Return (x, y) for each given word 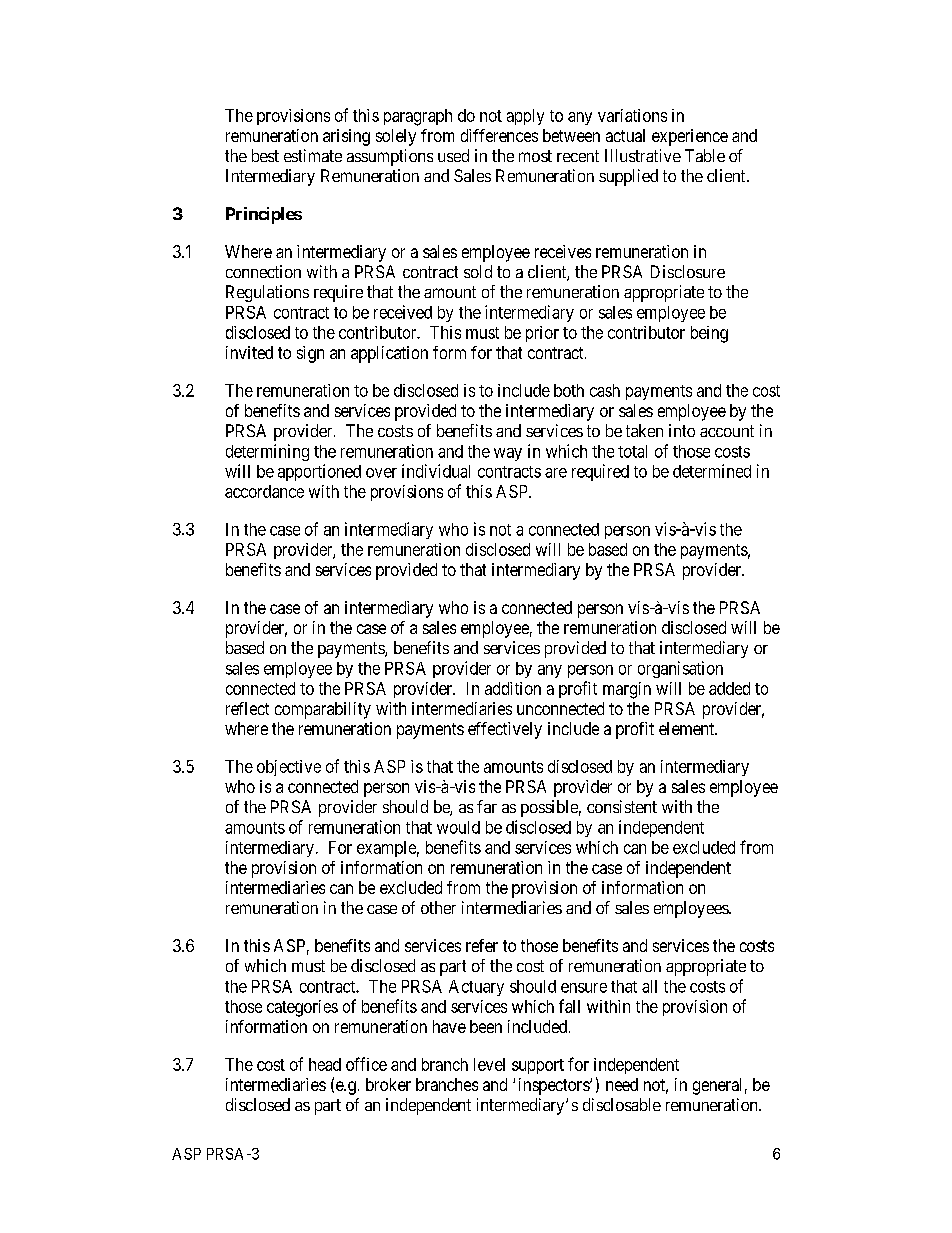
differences (499, 135)
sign (310, 354)
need (622, 1084)
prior (542, 334)
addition (513, 688)
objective (289, 768)
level (489, 1064)
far (487, 806)
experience (690, 137)
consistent (622, 806)
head (325, 1064)
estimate (313, 155)
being (709, 334)
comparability (323, 710)
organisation (680, 669)
